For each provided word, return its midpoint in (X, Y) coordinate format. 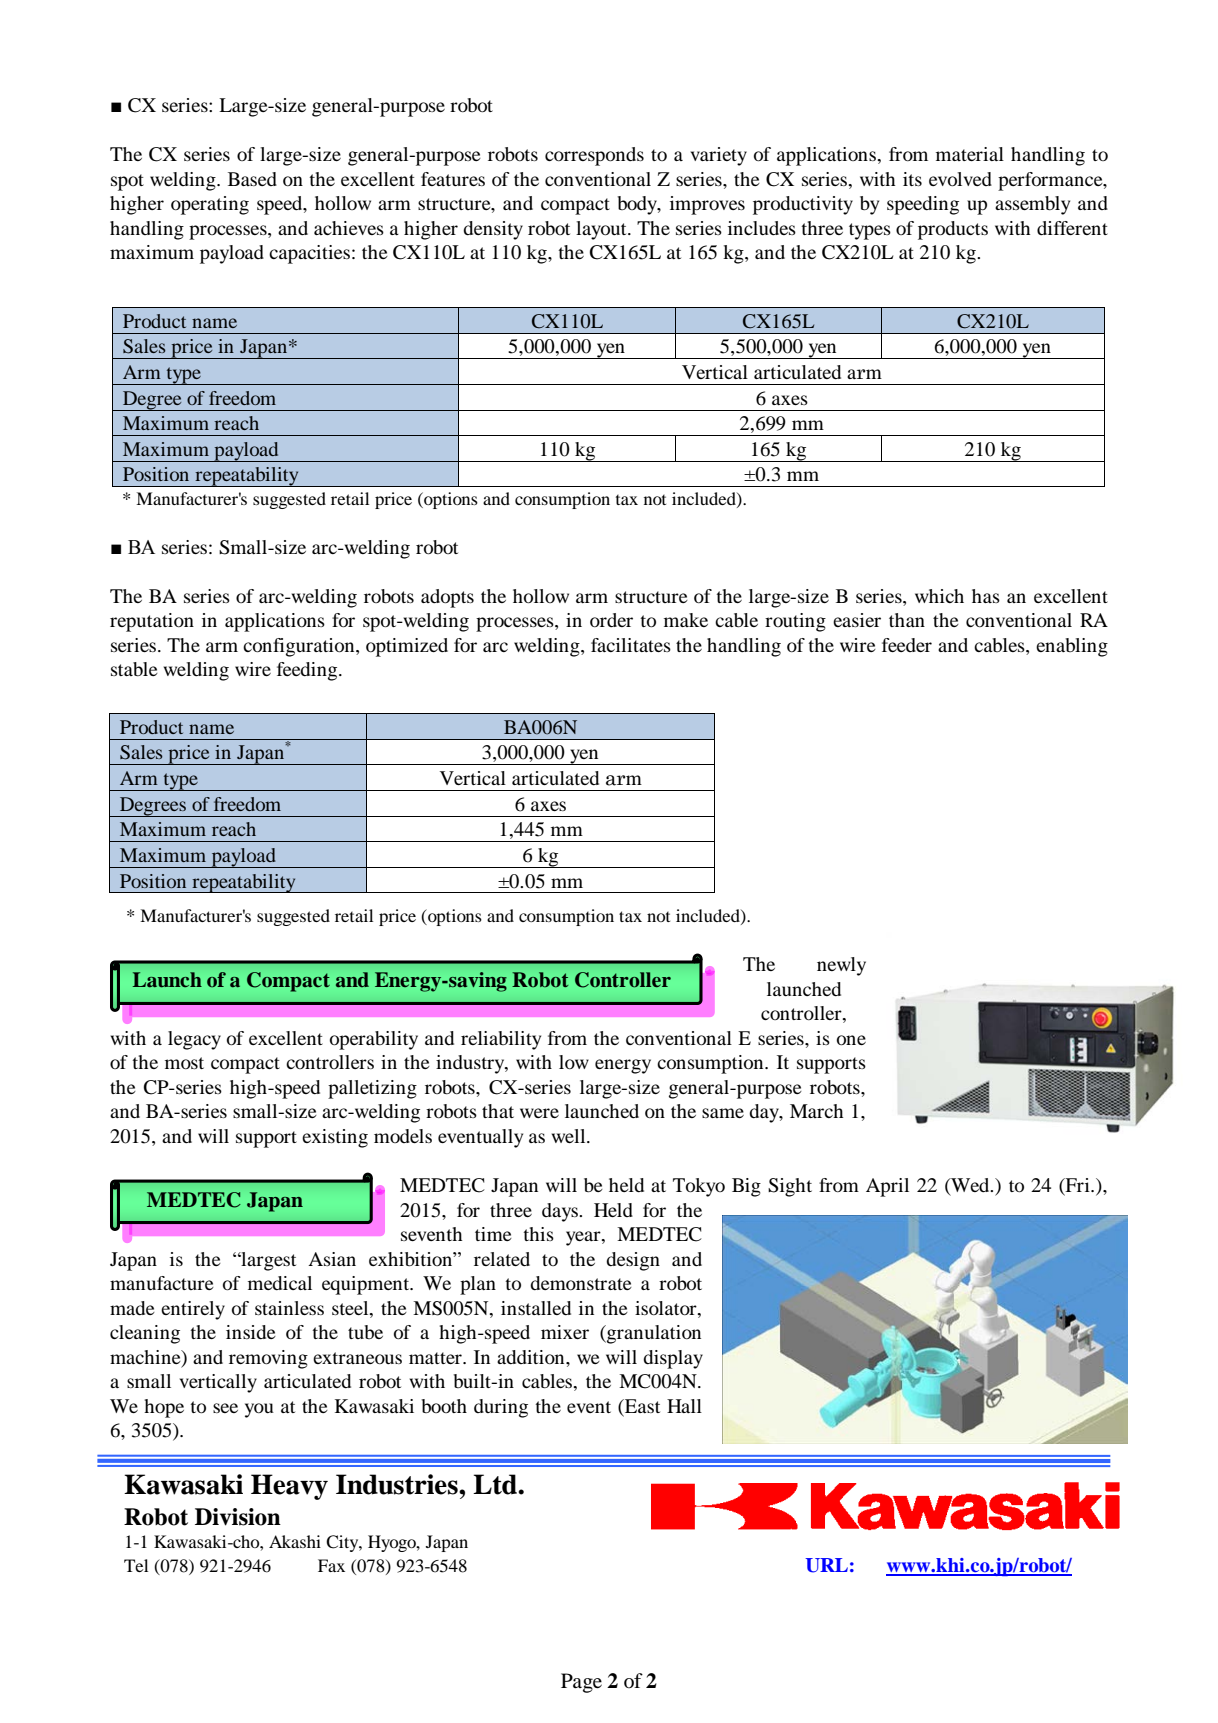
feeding (308, 671)
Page (581, 1683)
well (570, 1136)
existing (335, 1138)
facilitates (631, 645)
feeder (907, 645)
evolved (960, 179)
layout (602, 230)
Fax (331, 1565)
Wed (970, 1186)
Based (252, 179)
